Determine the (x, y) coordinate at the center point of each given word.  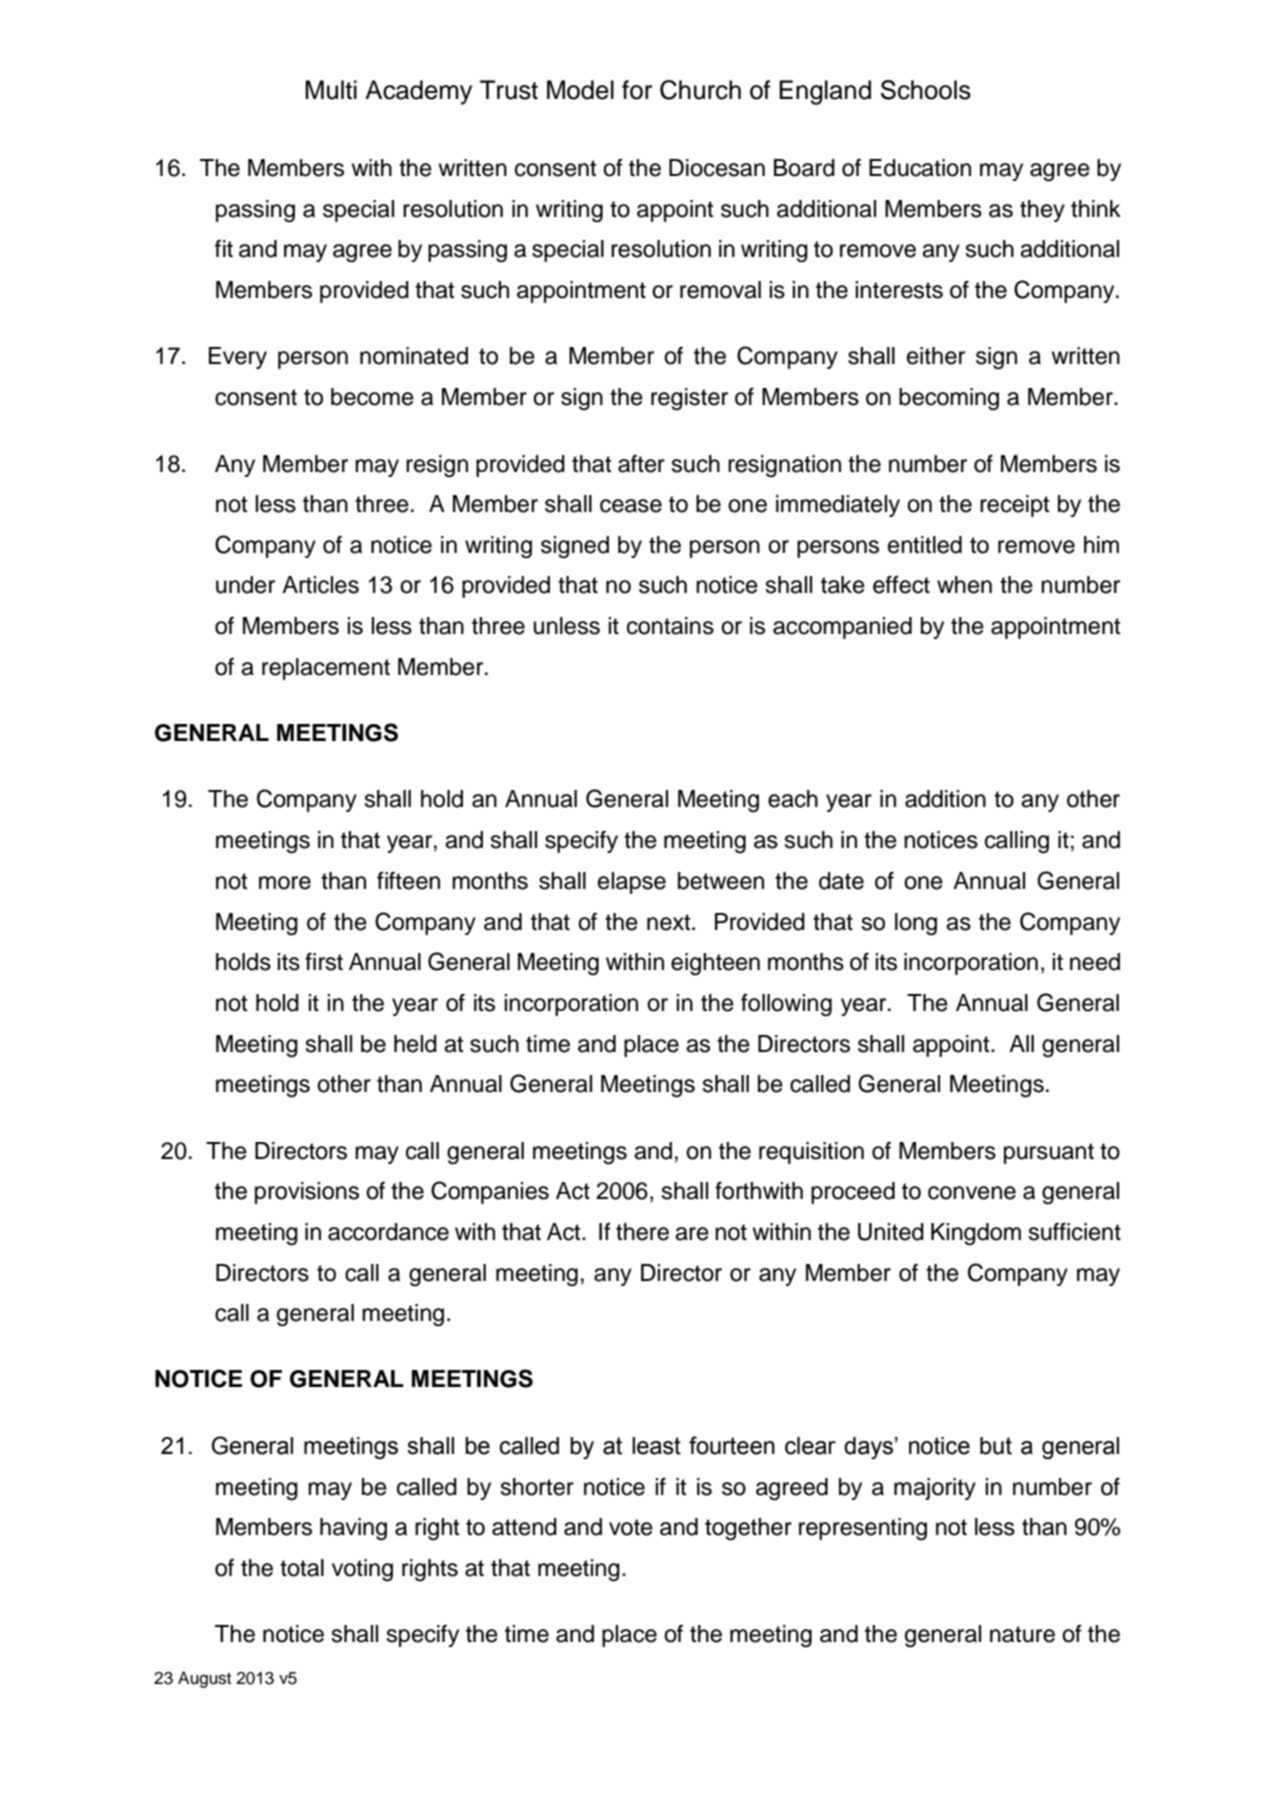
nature (1022, 1634)
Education (920, 168)
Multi (331, 90)
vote (631, 1527)
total (302, 1568)
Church (700, 90)
